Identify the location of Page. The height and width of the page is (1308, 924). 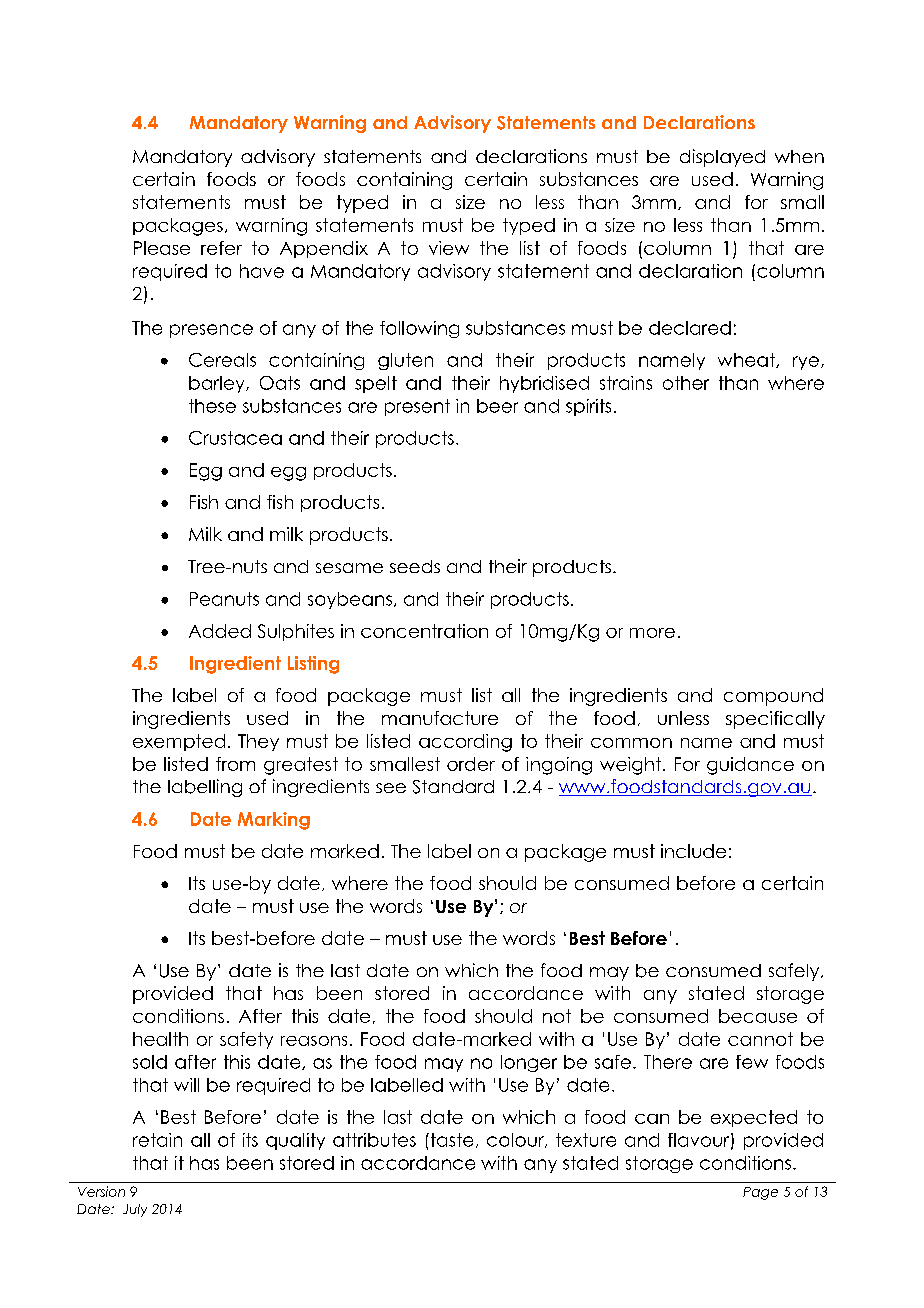
(760, 1193).
